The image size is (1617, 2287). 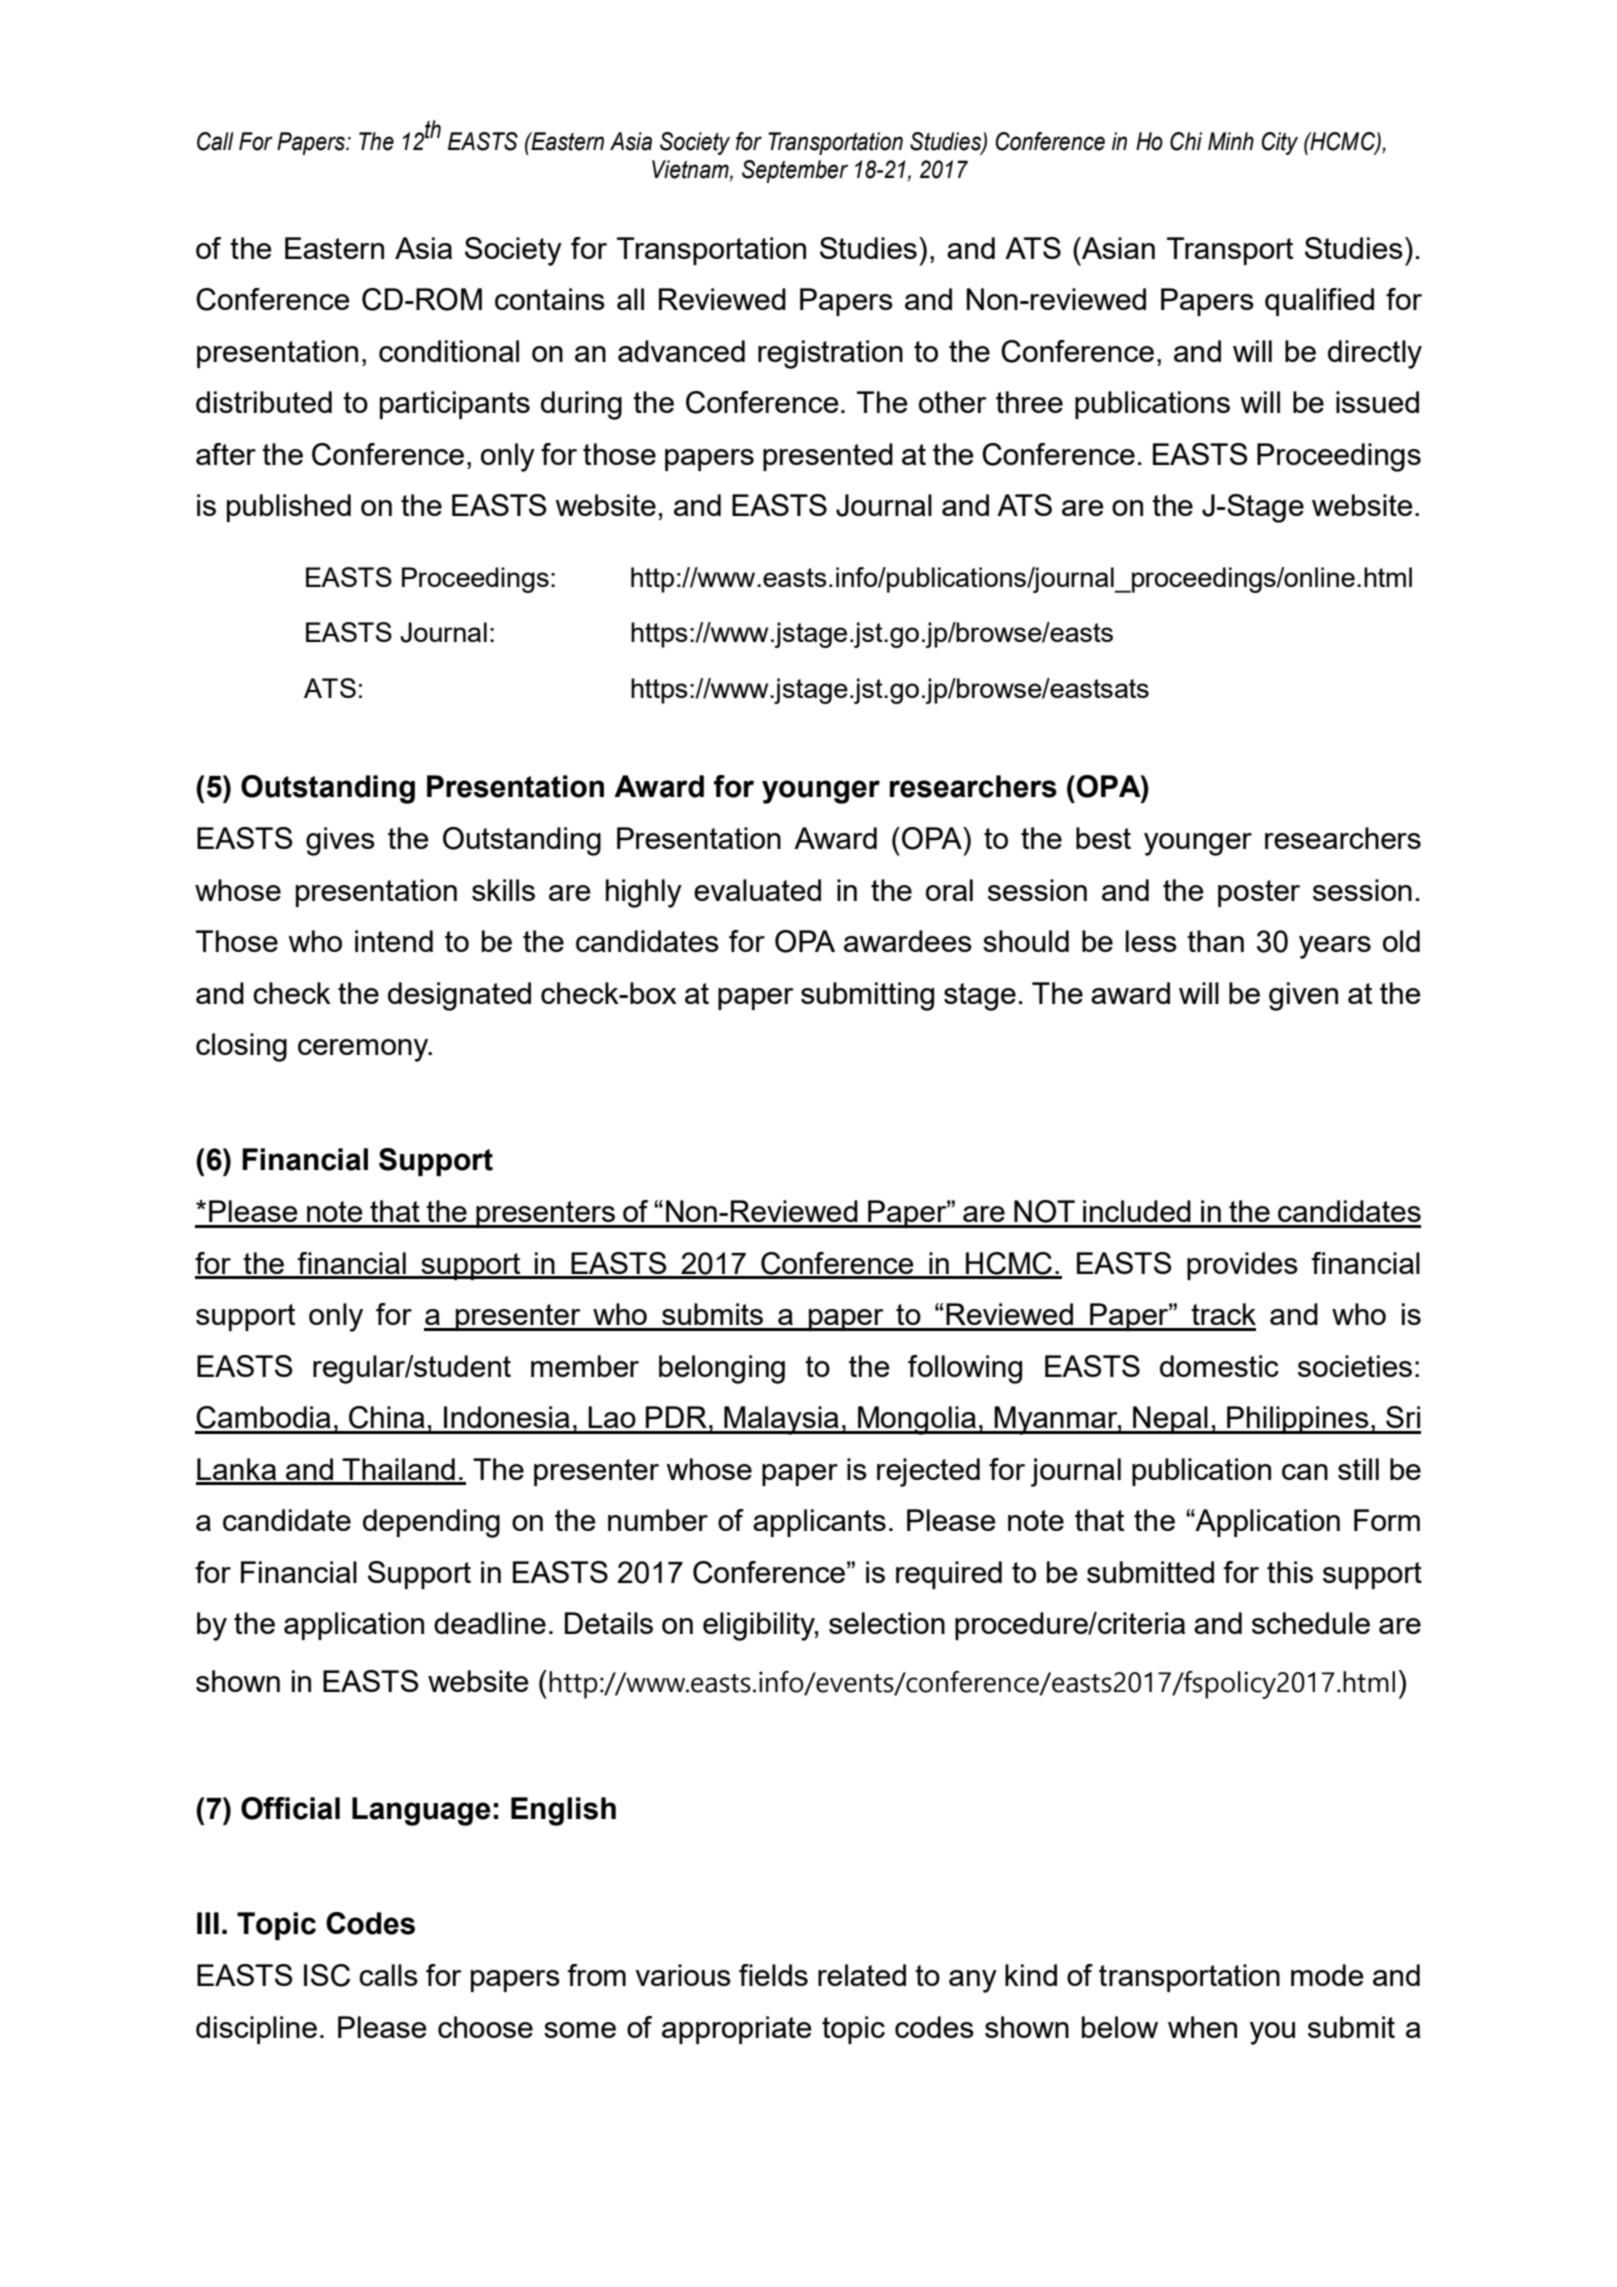 What do you see at coordinates (828, 457) in the page?
I see `presented` at bounding box center [828, 457].
